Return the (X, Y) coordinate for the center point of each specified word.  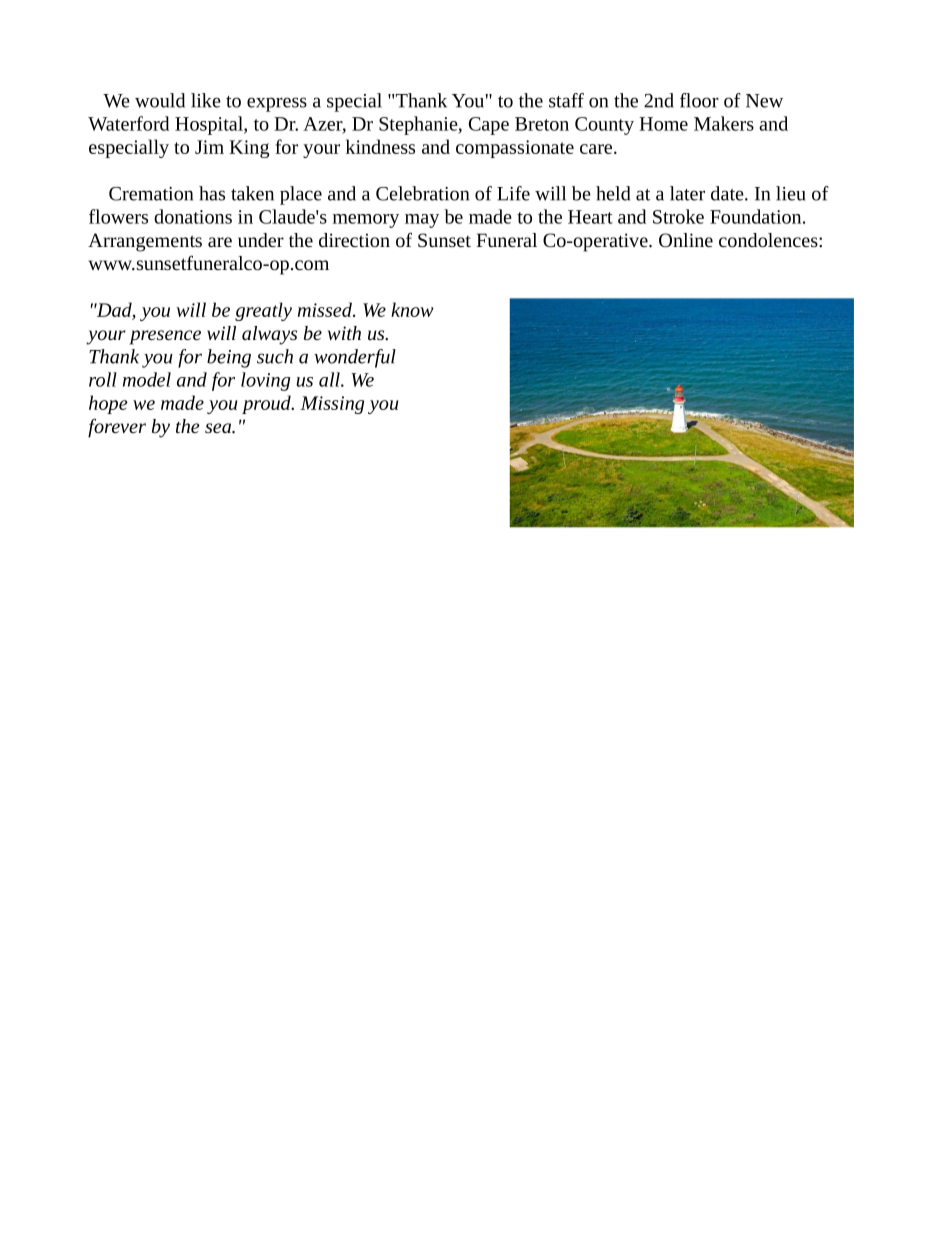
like (206, 100)
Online (686, 240)
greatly (263, 311)
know (412, 309)
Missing (332, 405)
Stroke (678, 216)
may (422, 221)
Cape (489, 126)
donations (193, 216)
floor (699, 100)
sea (219, 428)
